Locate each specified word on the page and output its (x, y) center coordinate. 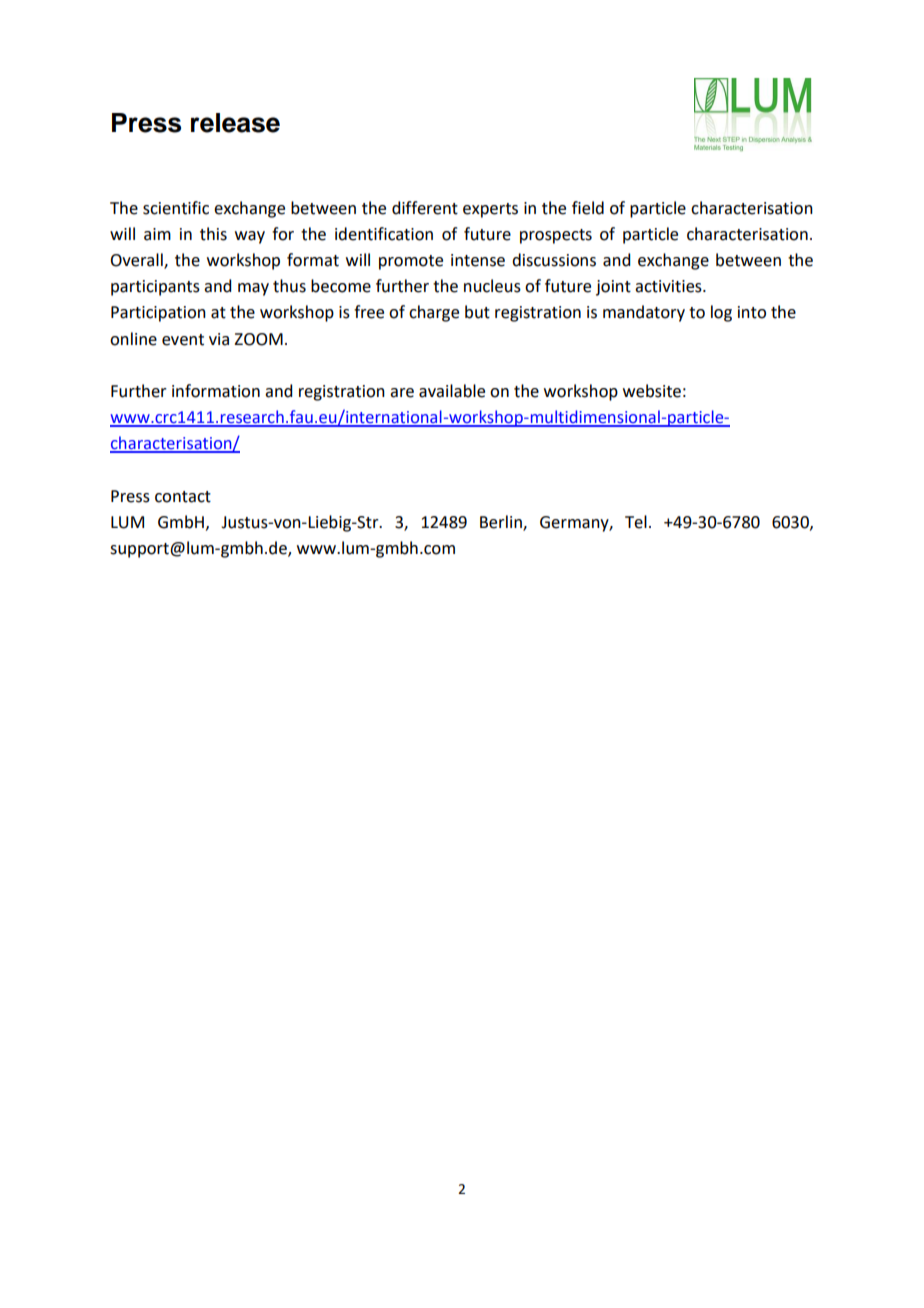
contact (183, 497)
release (235, 123)
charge (434, 313)
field (588, 208)
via (219, 339)
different (425, 208)
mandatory (644, 313)
